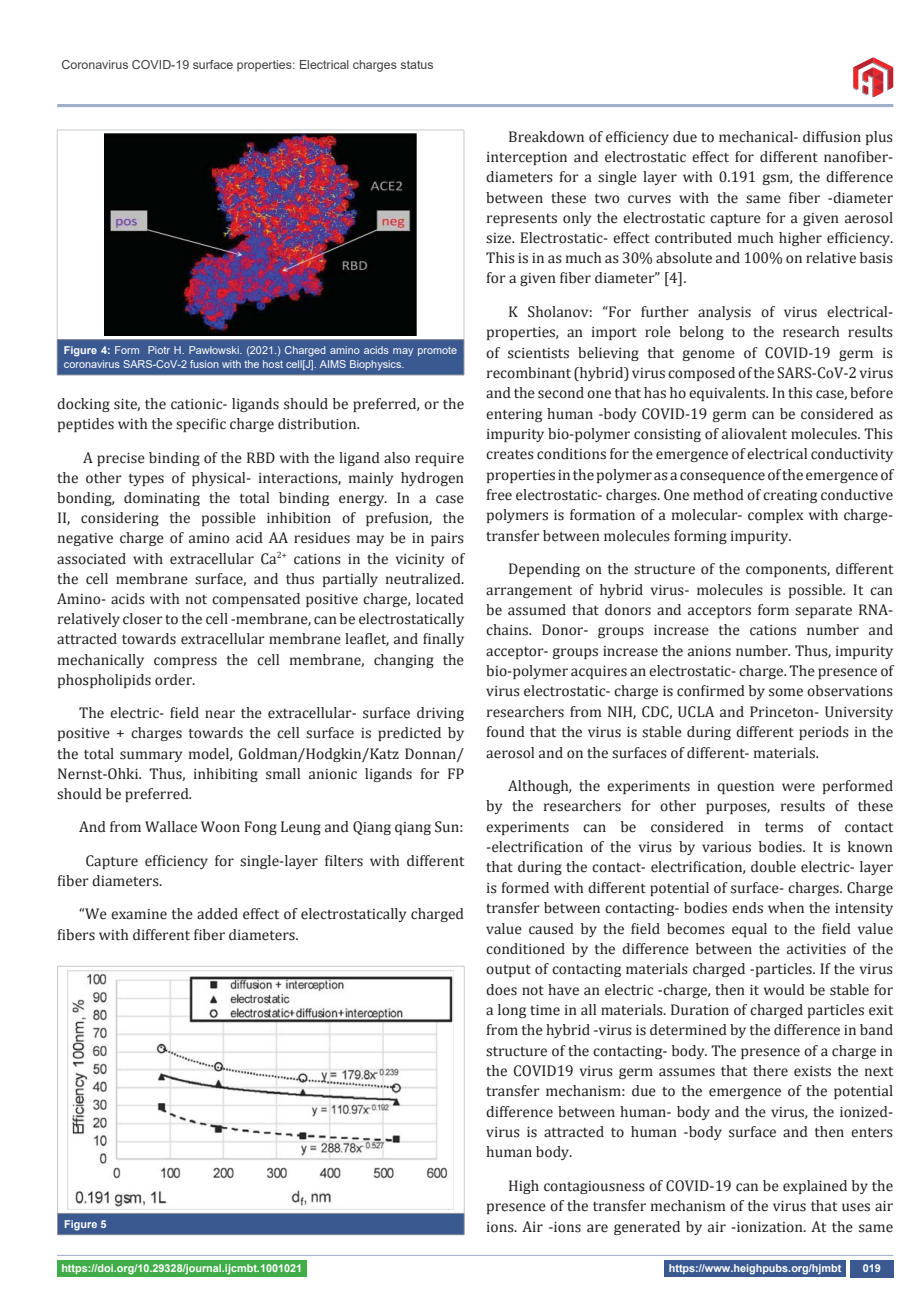 The width and height of the screenshot is (924, 1308). I want to click on Breakdown, so click(546, 137).
